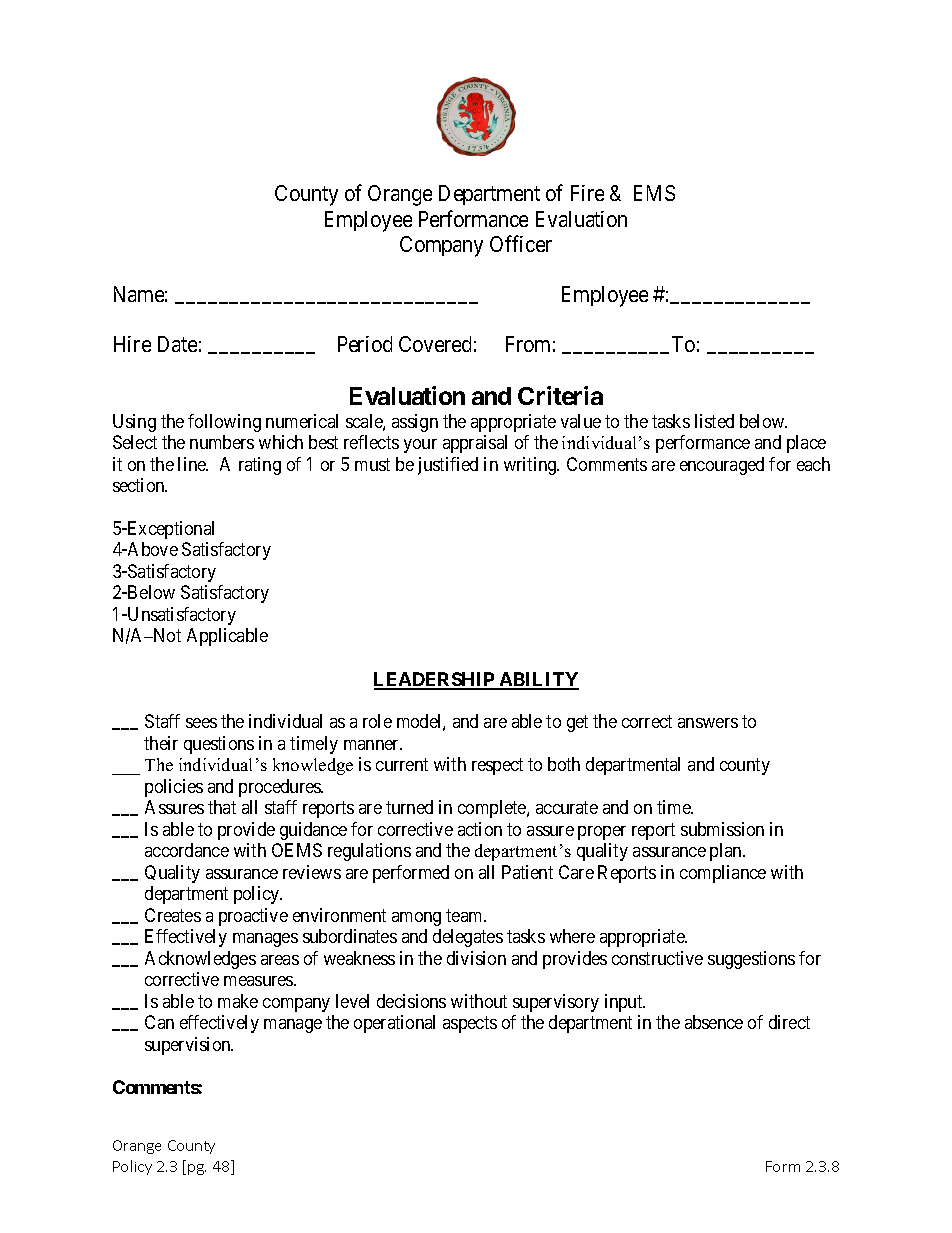 Image resolution: width=952 pixels, height=1233 pixels. Describe the element at coordinates (722, 466) in the screenshot. I see `encouraged` at that location.
